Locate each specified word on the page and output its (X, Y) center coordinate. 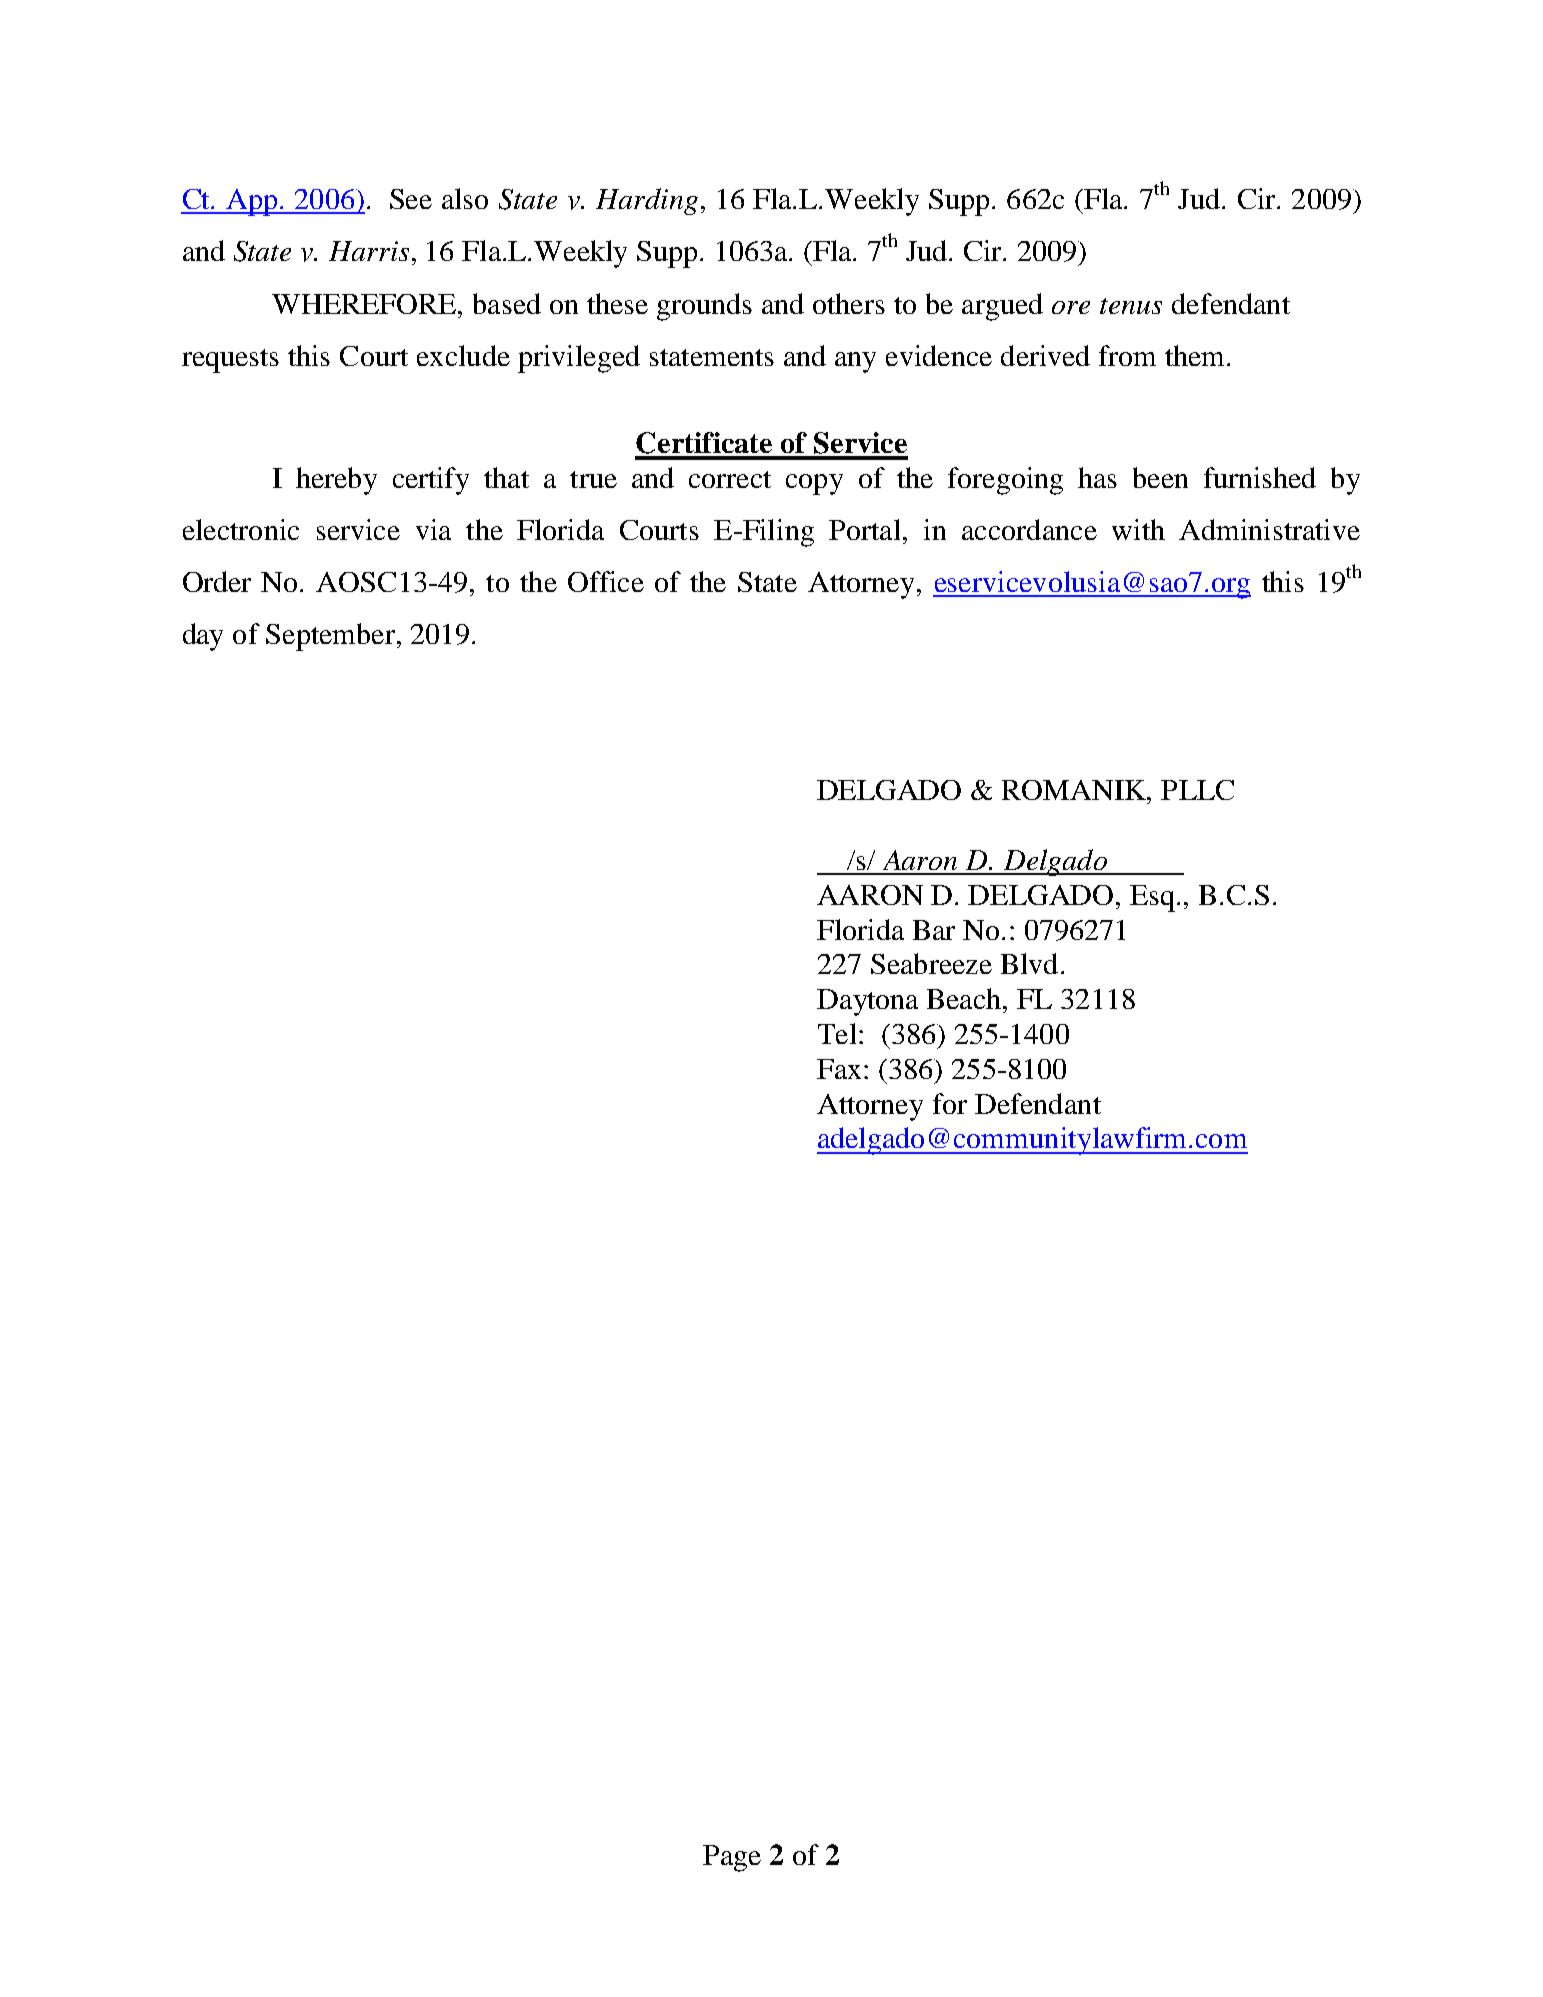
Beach (965, 998)
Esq (1154, 898)
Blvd (1029, 963)
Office (606, 581)
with (1138, 529)
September (330, 637)
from (1127, 355)
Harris (369, 251)
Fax (839, 1069)
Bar (934, 930)
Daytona (867, 1002)
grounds (704, 307)
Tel (837, 1033)
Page (732, 1858)
